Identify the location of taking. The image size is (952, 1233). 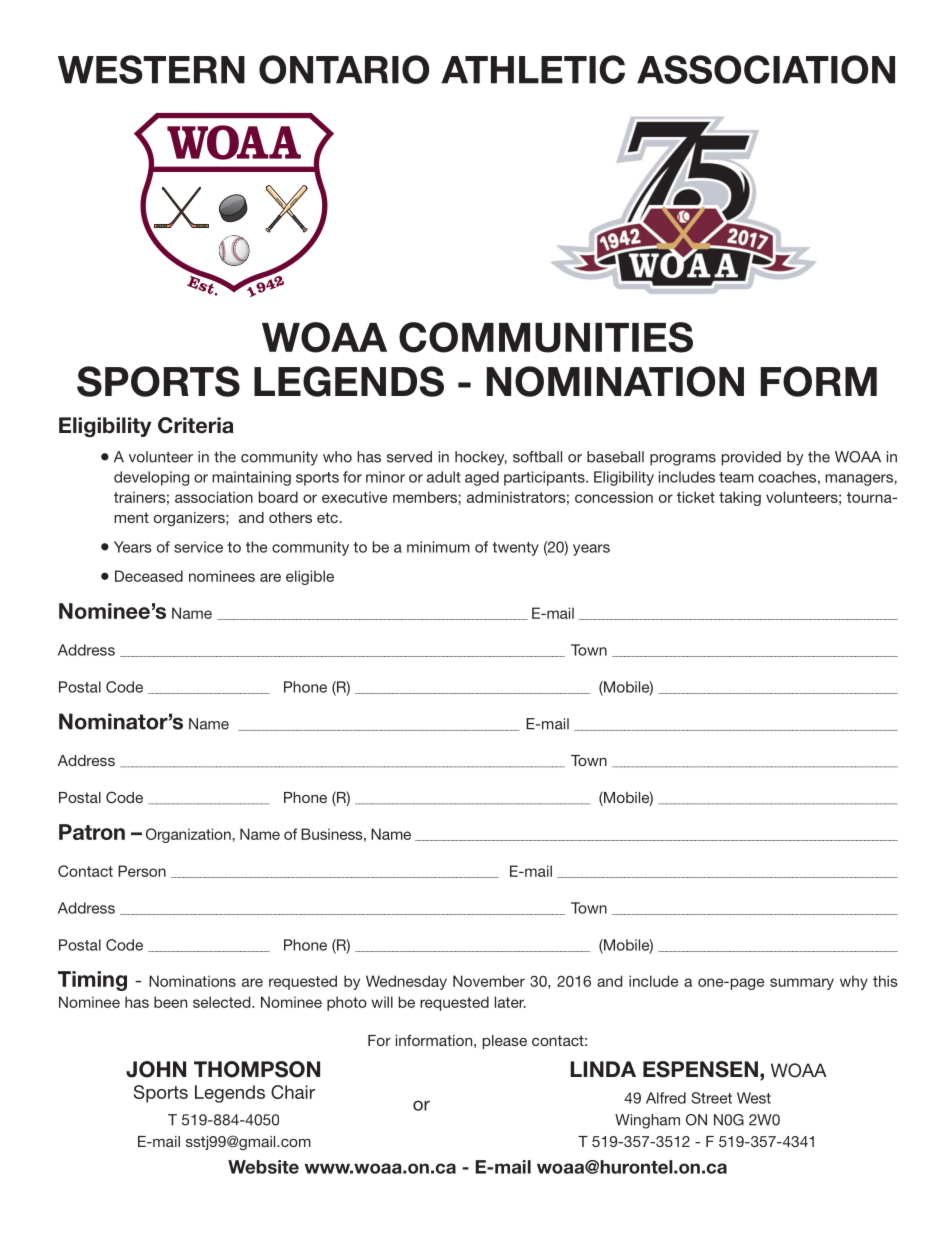
(740, 498).
